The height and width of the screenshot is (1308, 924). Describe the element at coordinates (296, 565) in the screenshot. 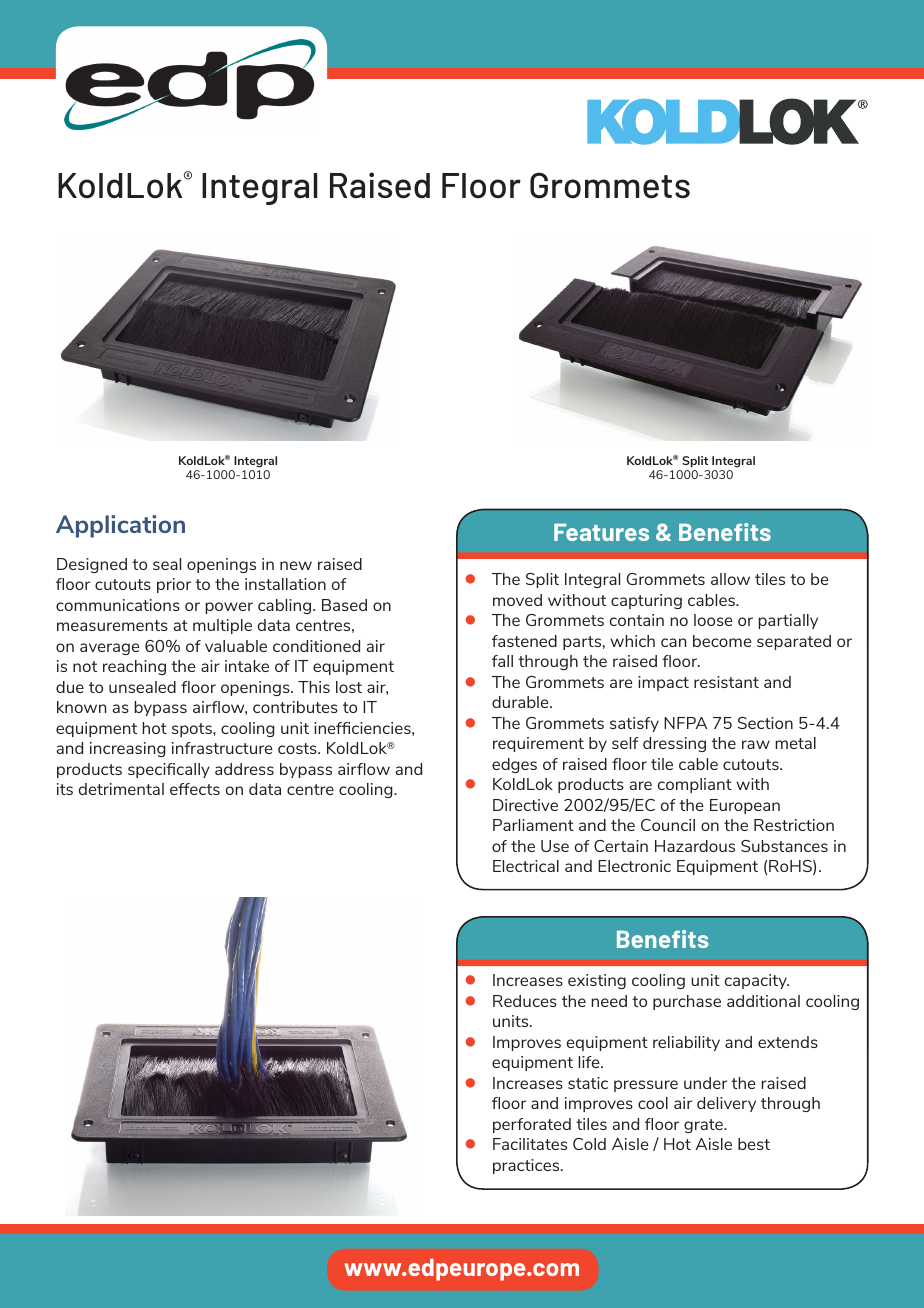

I see `new` at that location.
